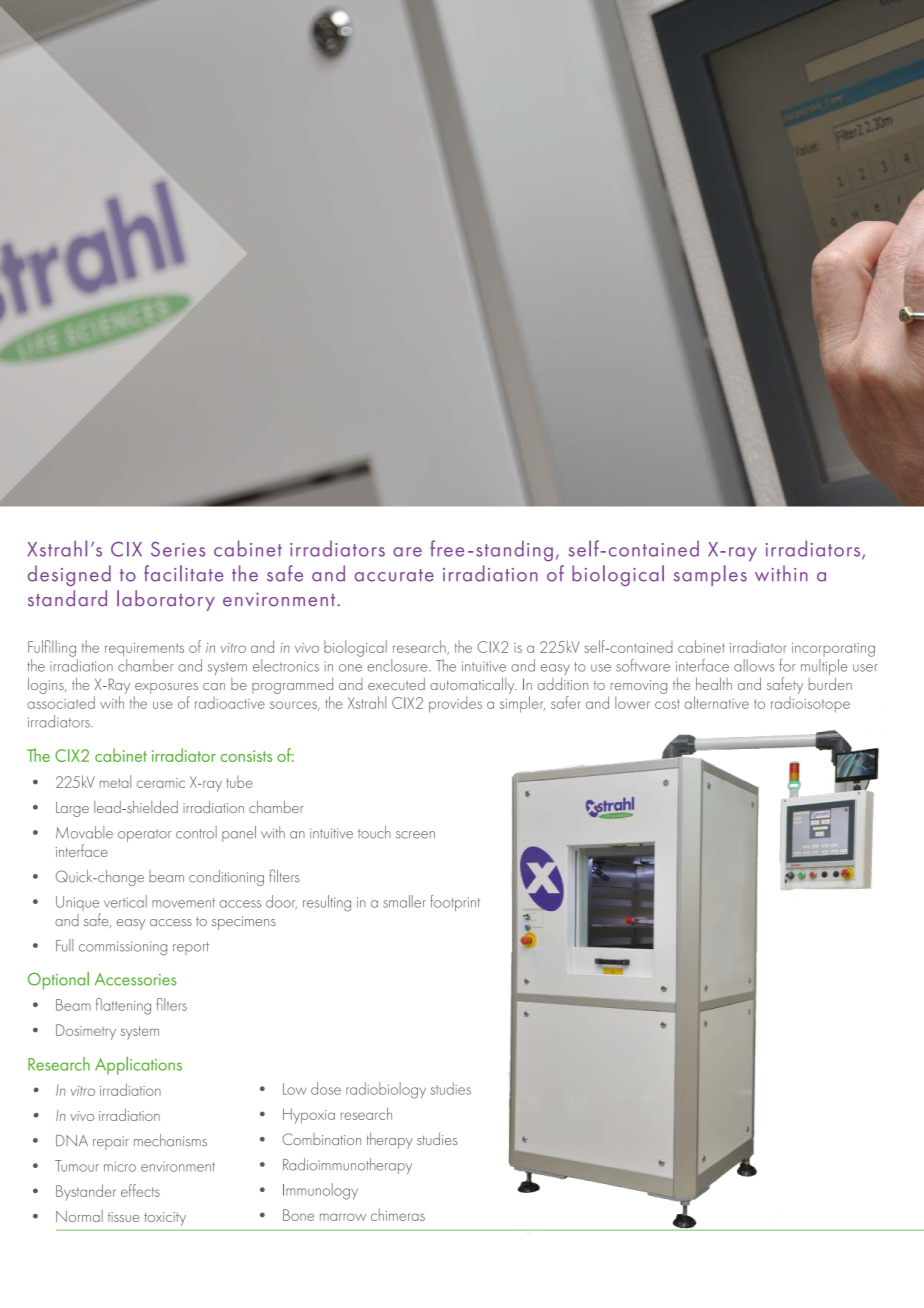 The image size is (924, 1308). What do you see at coordinates (184, 573) in the screenshot?
I see `facilitate` at bounding box center [184, 573].
